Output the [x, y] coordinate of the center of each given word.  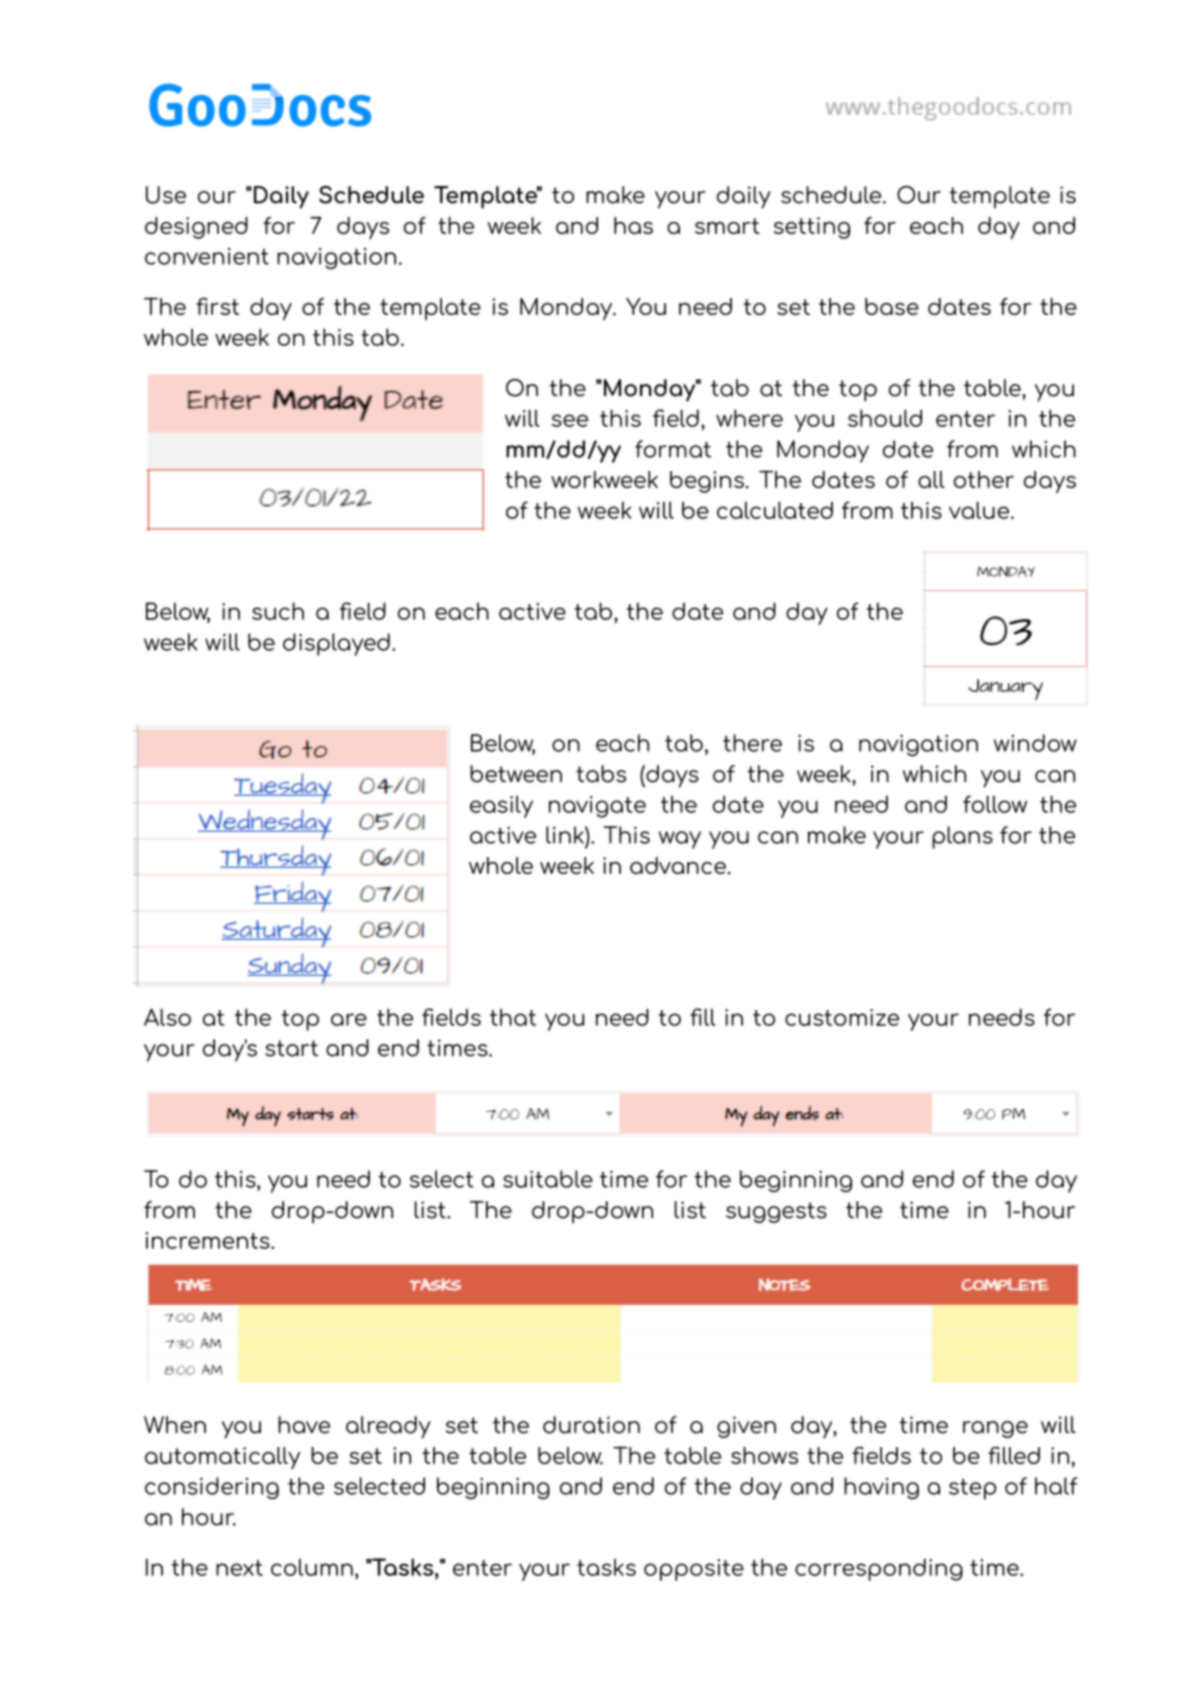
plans [962, 837]
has [633, 225]
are [349, 1019]
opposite [694, 1570]
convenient [207, 256]
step [972, 1489]
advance [678, 865]
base [892, 306]
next [239, 1568]
